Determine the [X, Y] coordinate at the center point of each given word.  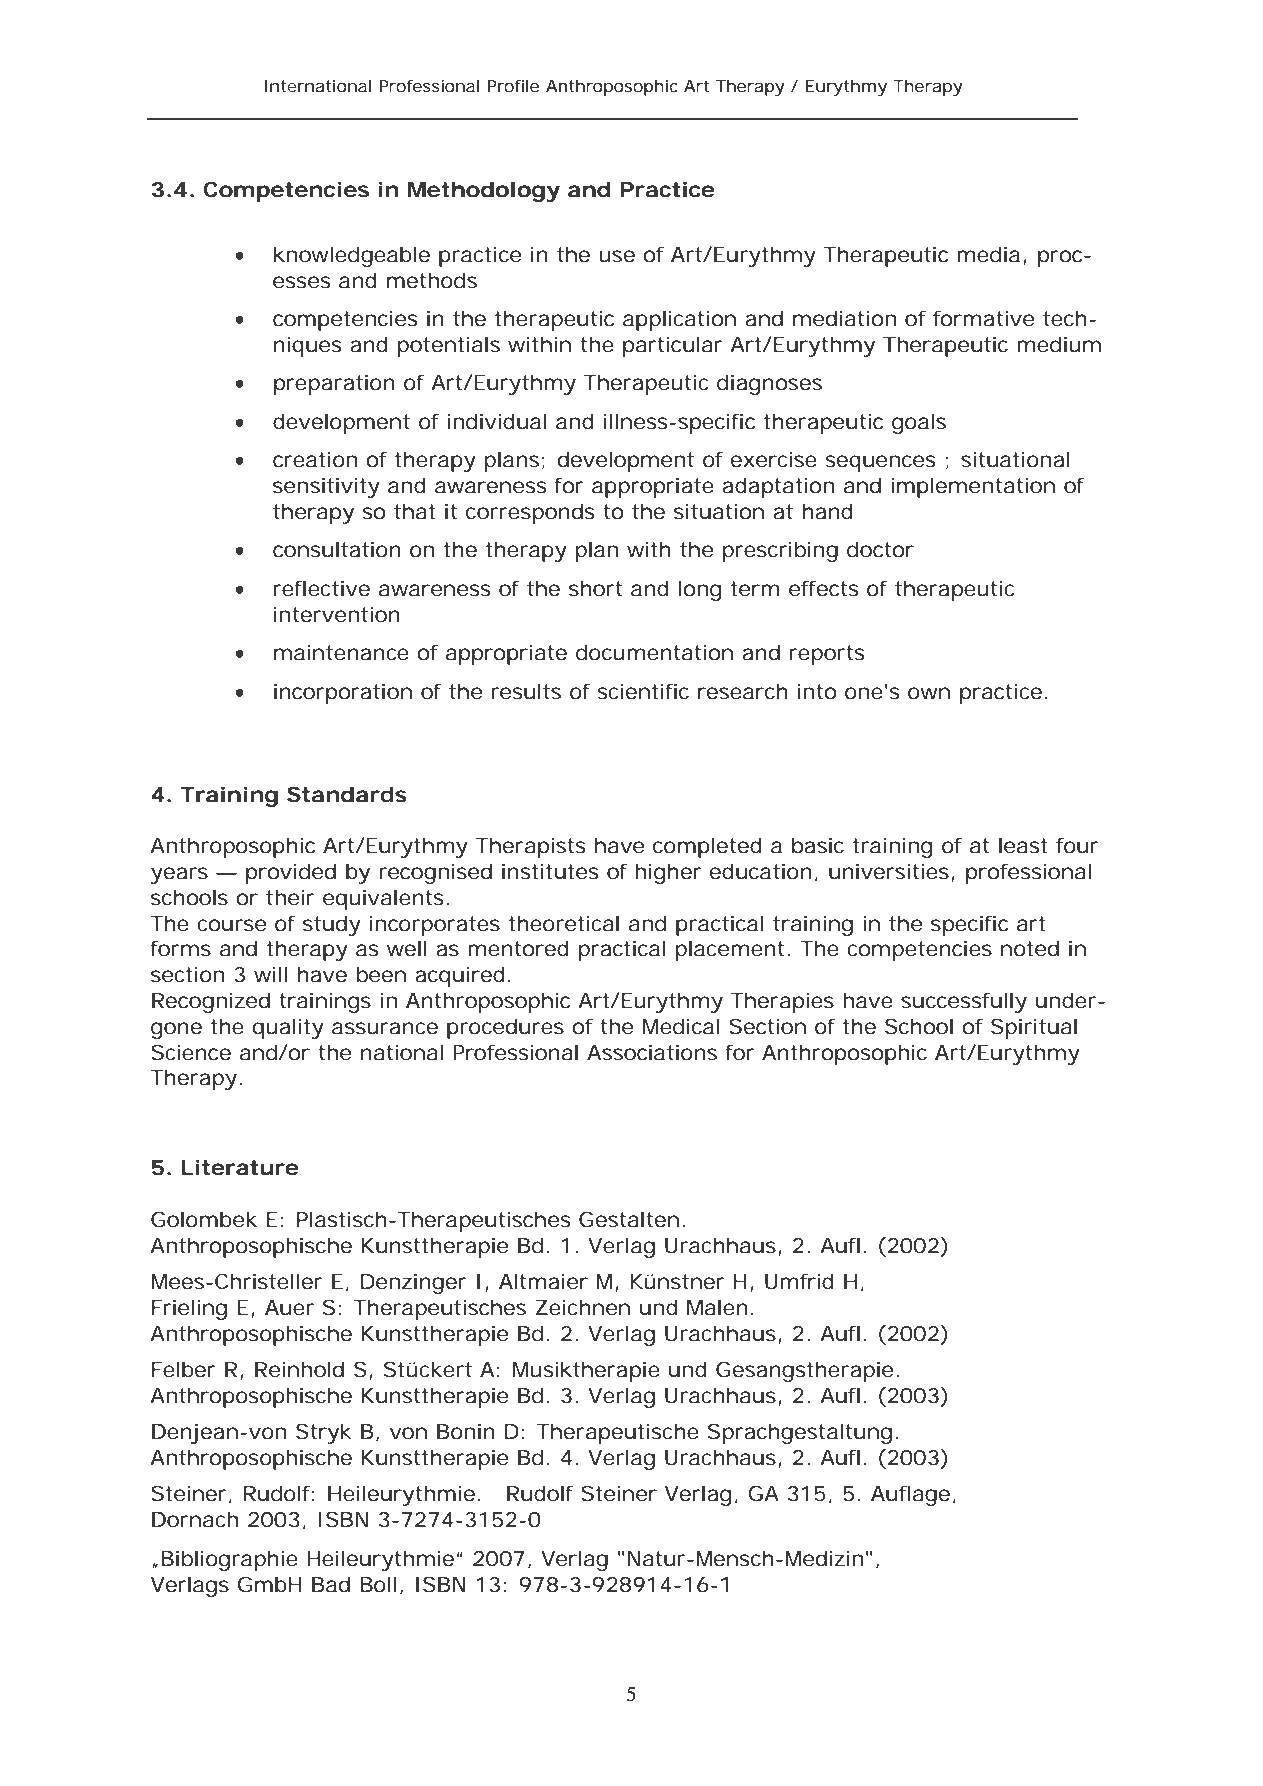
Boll [378, 1584]
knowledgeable [352, 256]
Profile [513, 86]
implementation [973, 487]
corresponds [530, 513]
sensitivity [326, 487]
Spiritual [1034, 1028]
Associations [652, 1052]
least [1023, 845]
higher [668, 873]
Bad [331, 1584]
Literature [240, 1167]
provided [291, 873]
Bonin [466, 1431]
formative [983, 318]
